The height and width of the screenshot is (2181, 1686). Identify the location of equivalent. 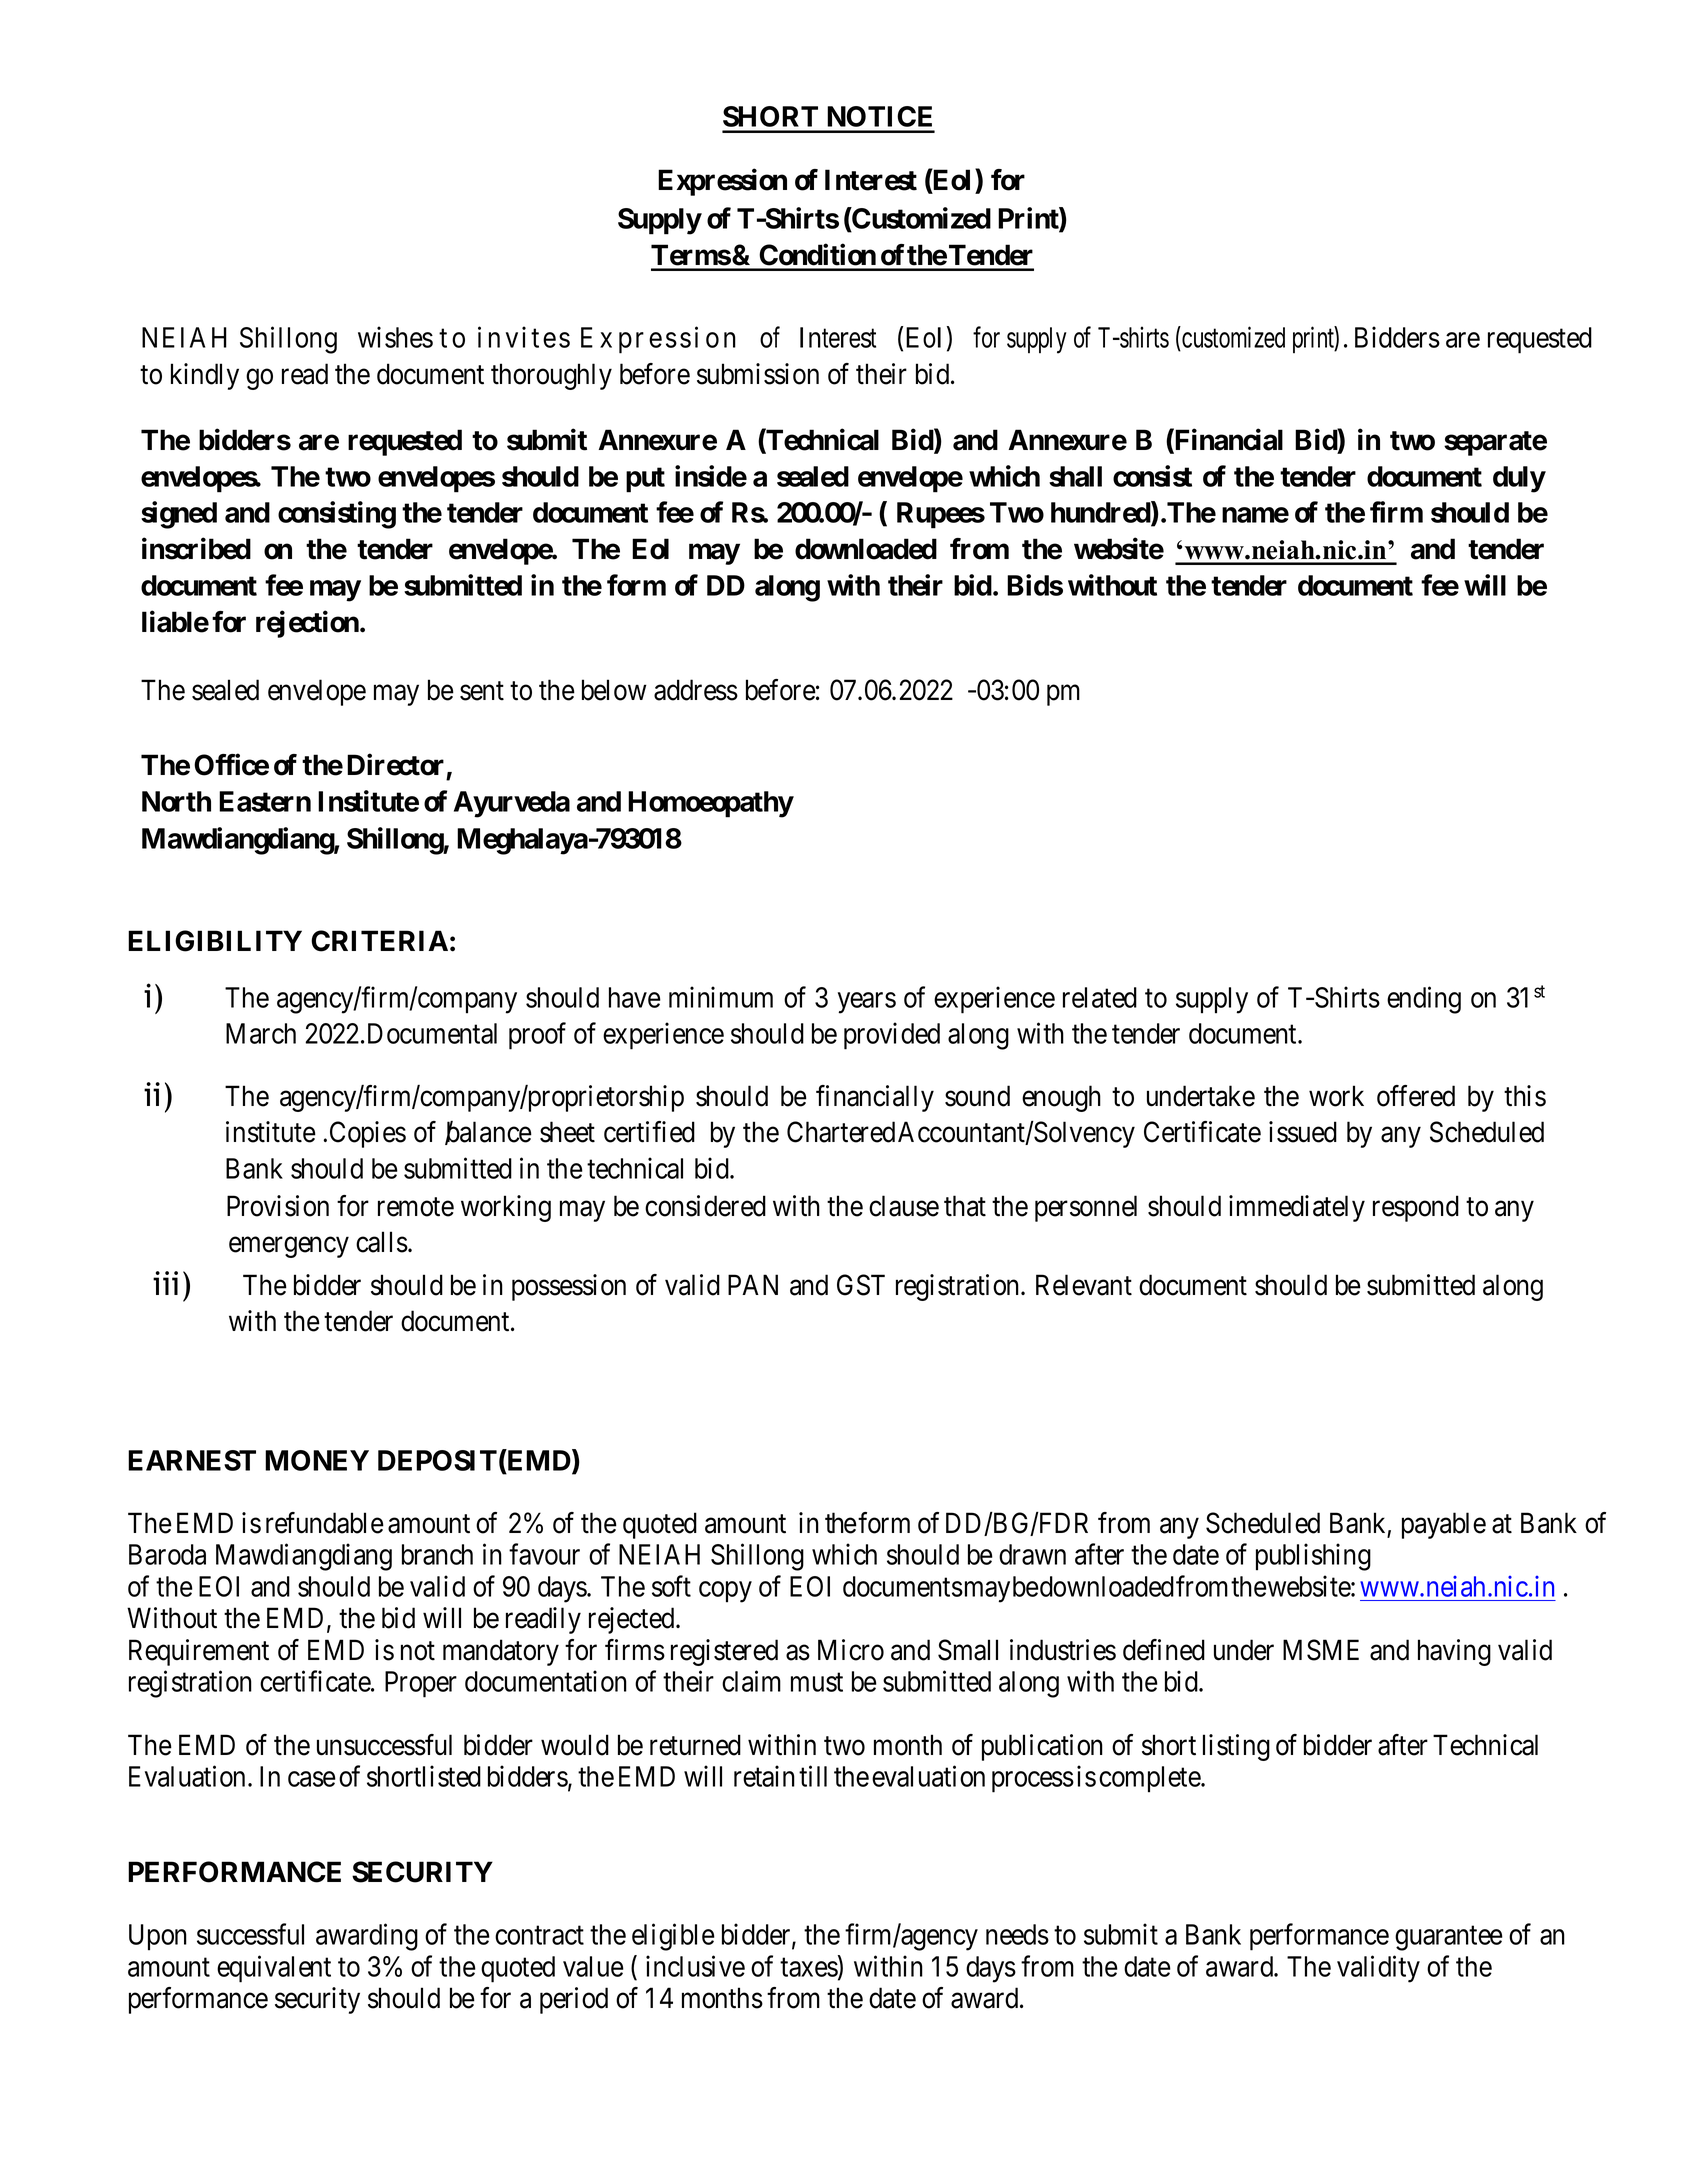
(274, 1969).
